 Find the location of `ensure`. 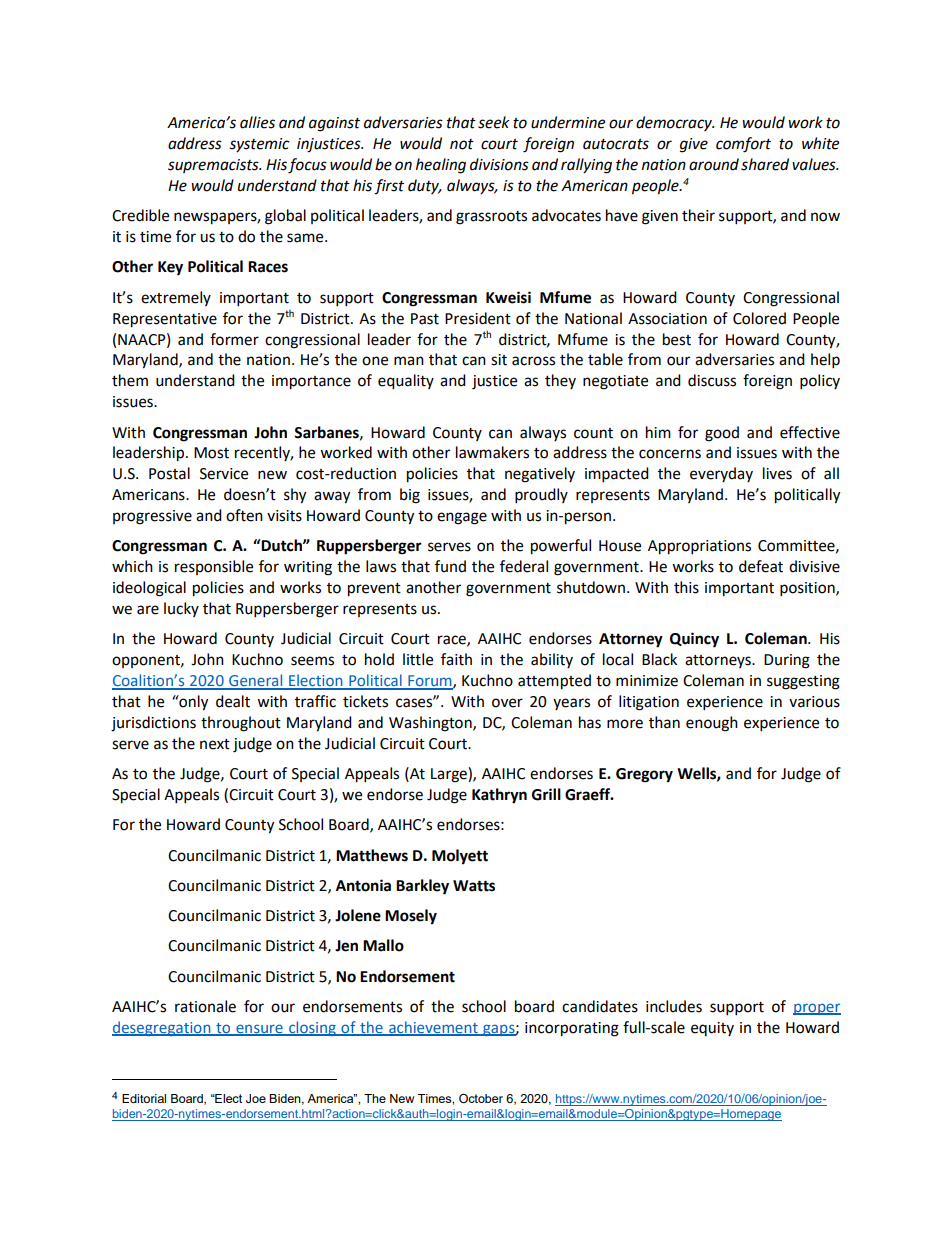

ensure is located at coordinates (259, 1029).
